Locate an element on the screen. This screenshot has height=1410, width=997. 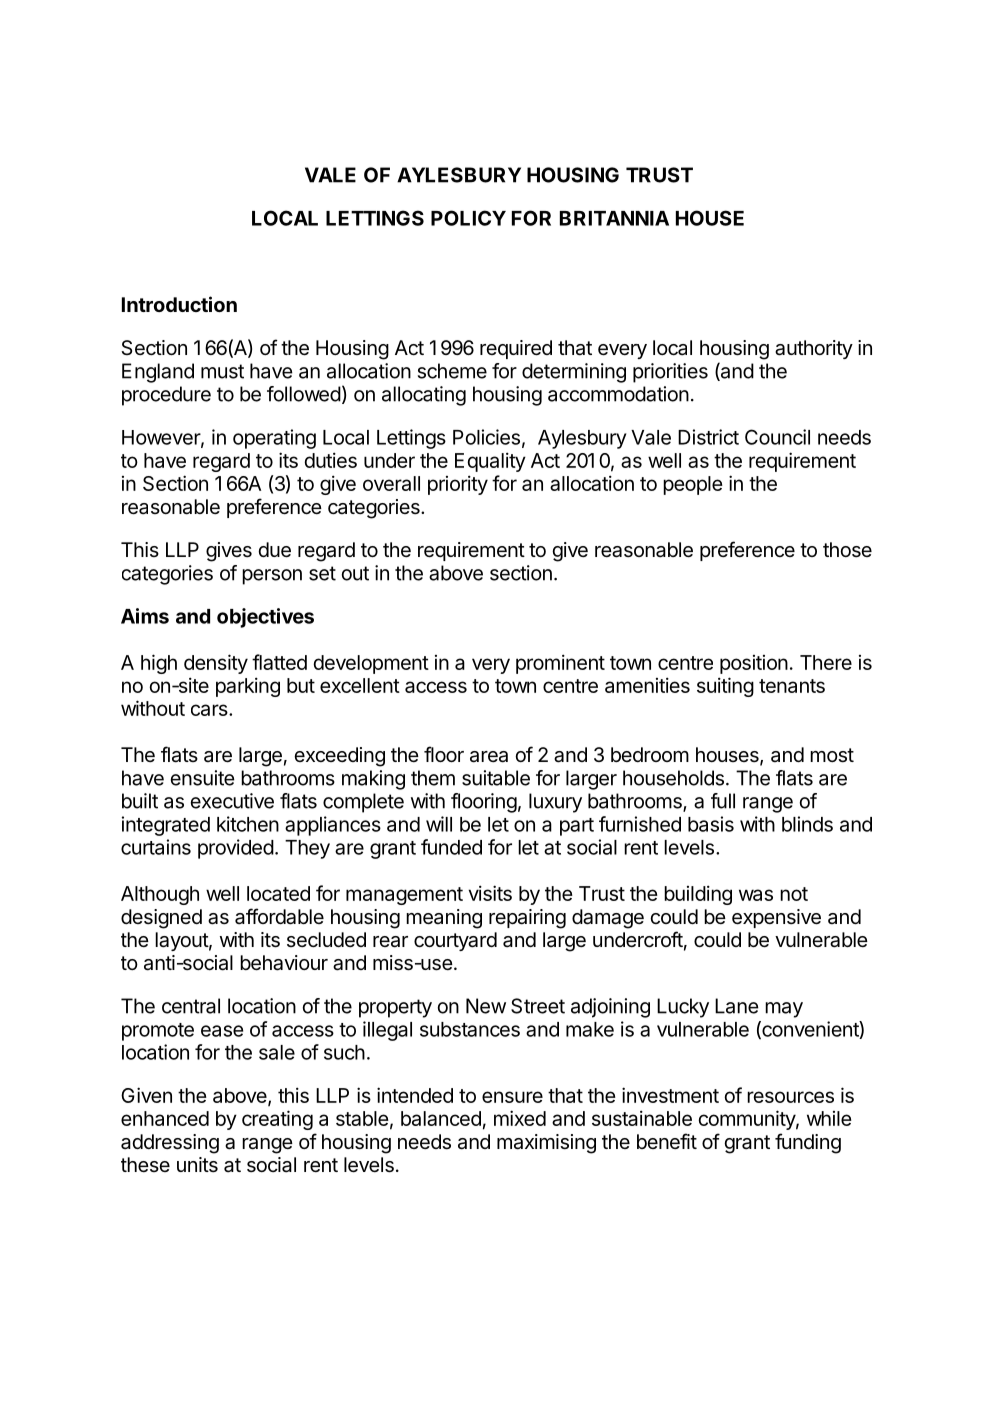
prominent is located at coordinates (560, 664).
